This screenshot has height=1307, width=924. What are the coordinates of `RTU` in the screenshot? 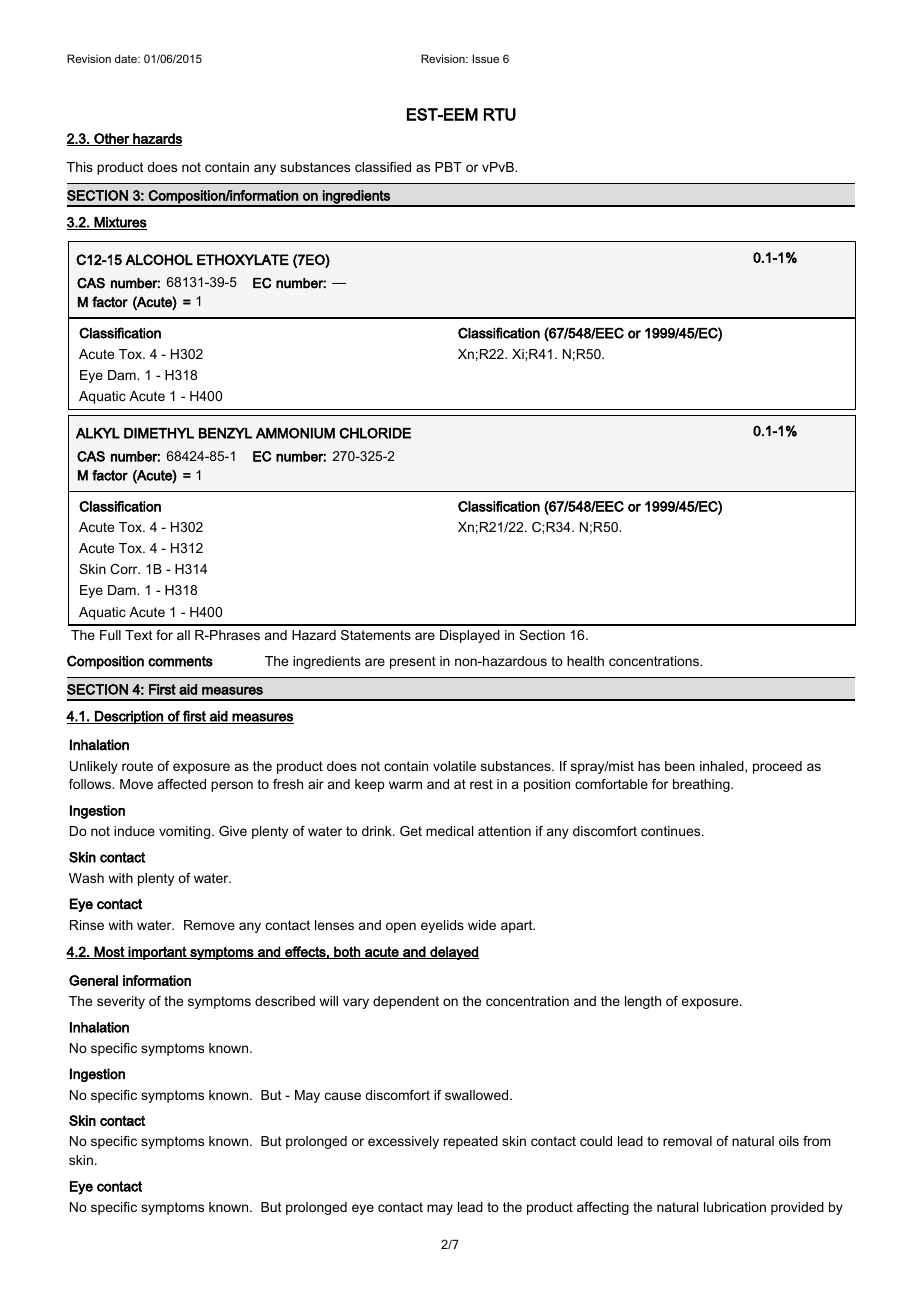 It's located at (500, 114).
